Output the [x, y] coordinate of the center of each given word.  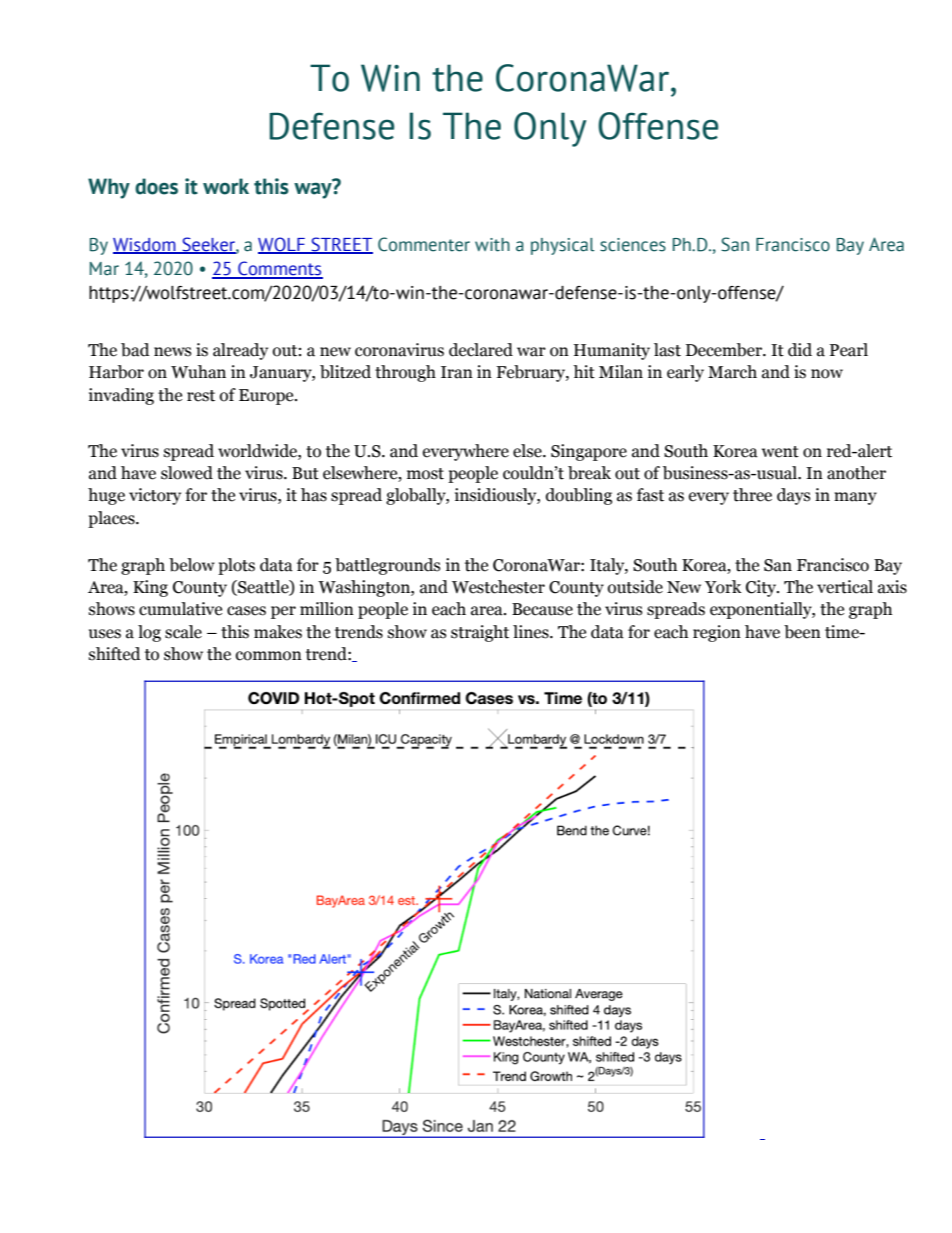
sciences [633, 245]
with [492, 245]
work [226, 186]
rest [201, 396]
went [780, 452]
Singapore [589, 452]
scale [183, 632]
